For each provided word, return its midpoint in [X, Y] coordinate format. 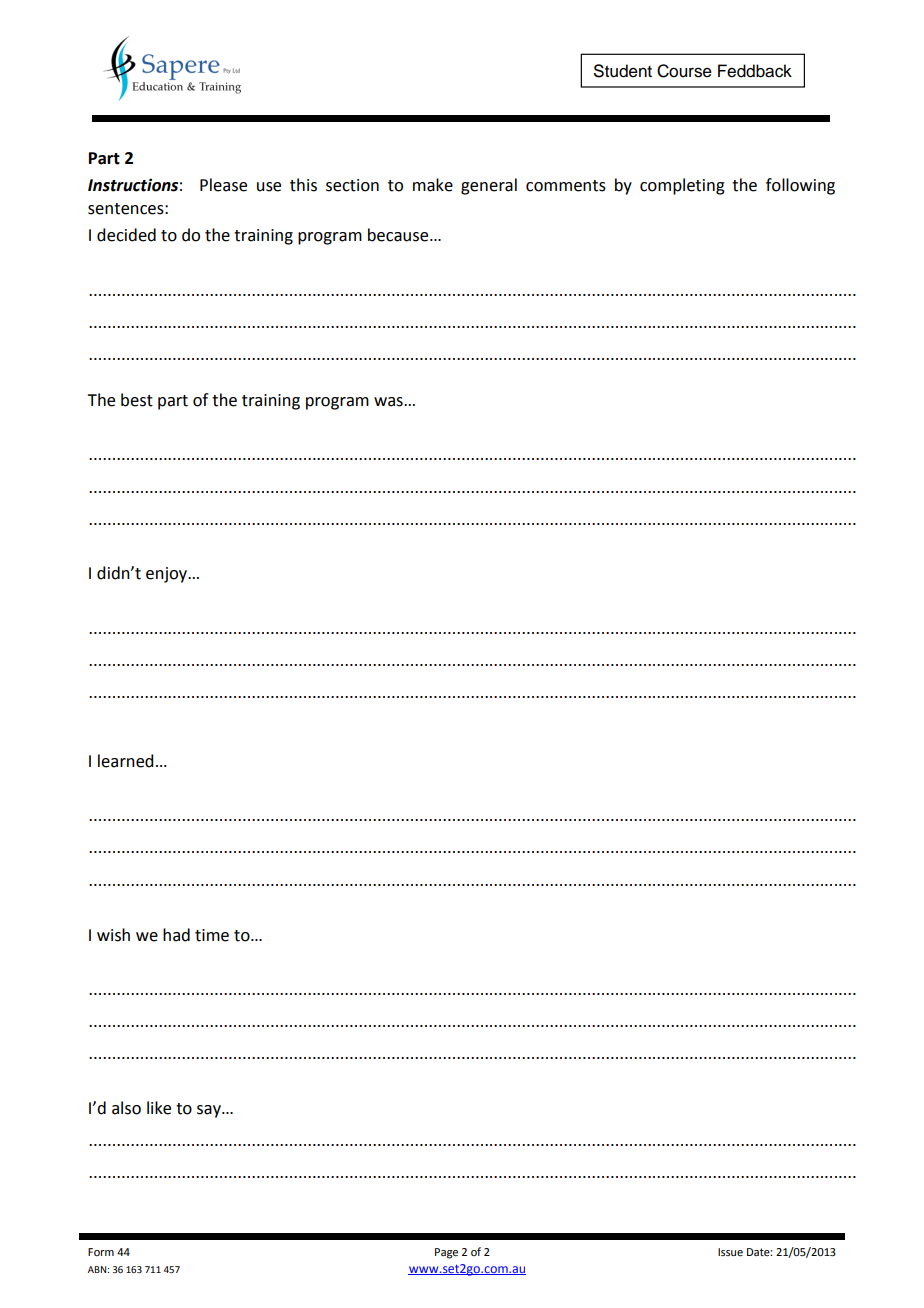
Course [684, 71]
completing [682, 186]
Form [101, 1252]
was [389, 402]
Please [223, 185]
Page [446, 1253]
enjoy [168, 575]
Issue [730, 1252]
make [433, 185]
